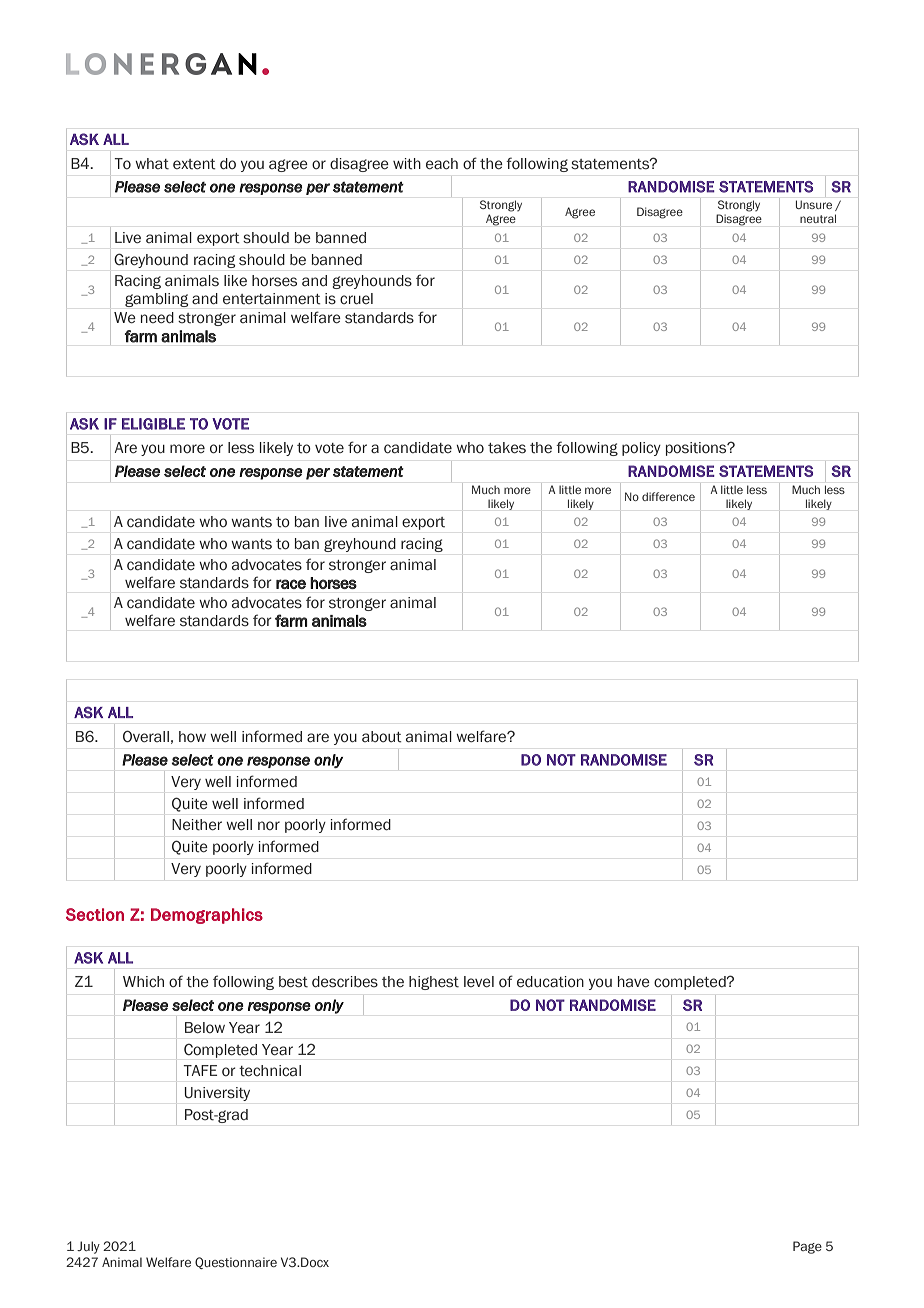 Image resolution: width=924 pixels, height=1308 pixels. What do you see at coordinates (550, 982) in the image?
I see `education` at bounding box center [550, 982].
